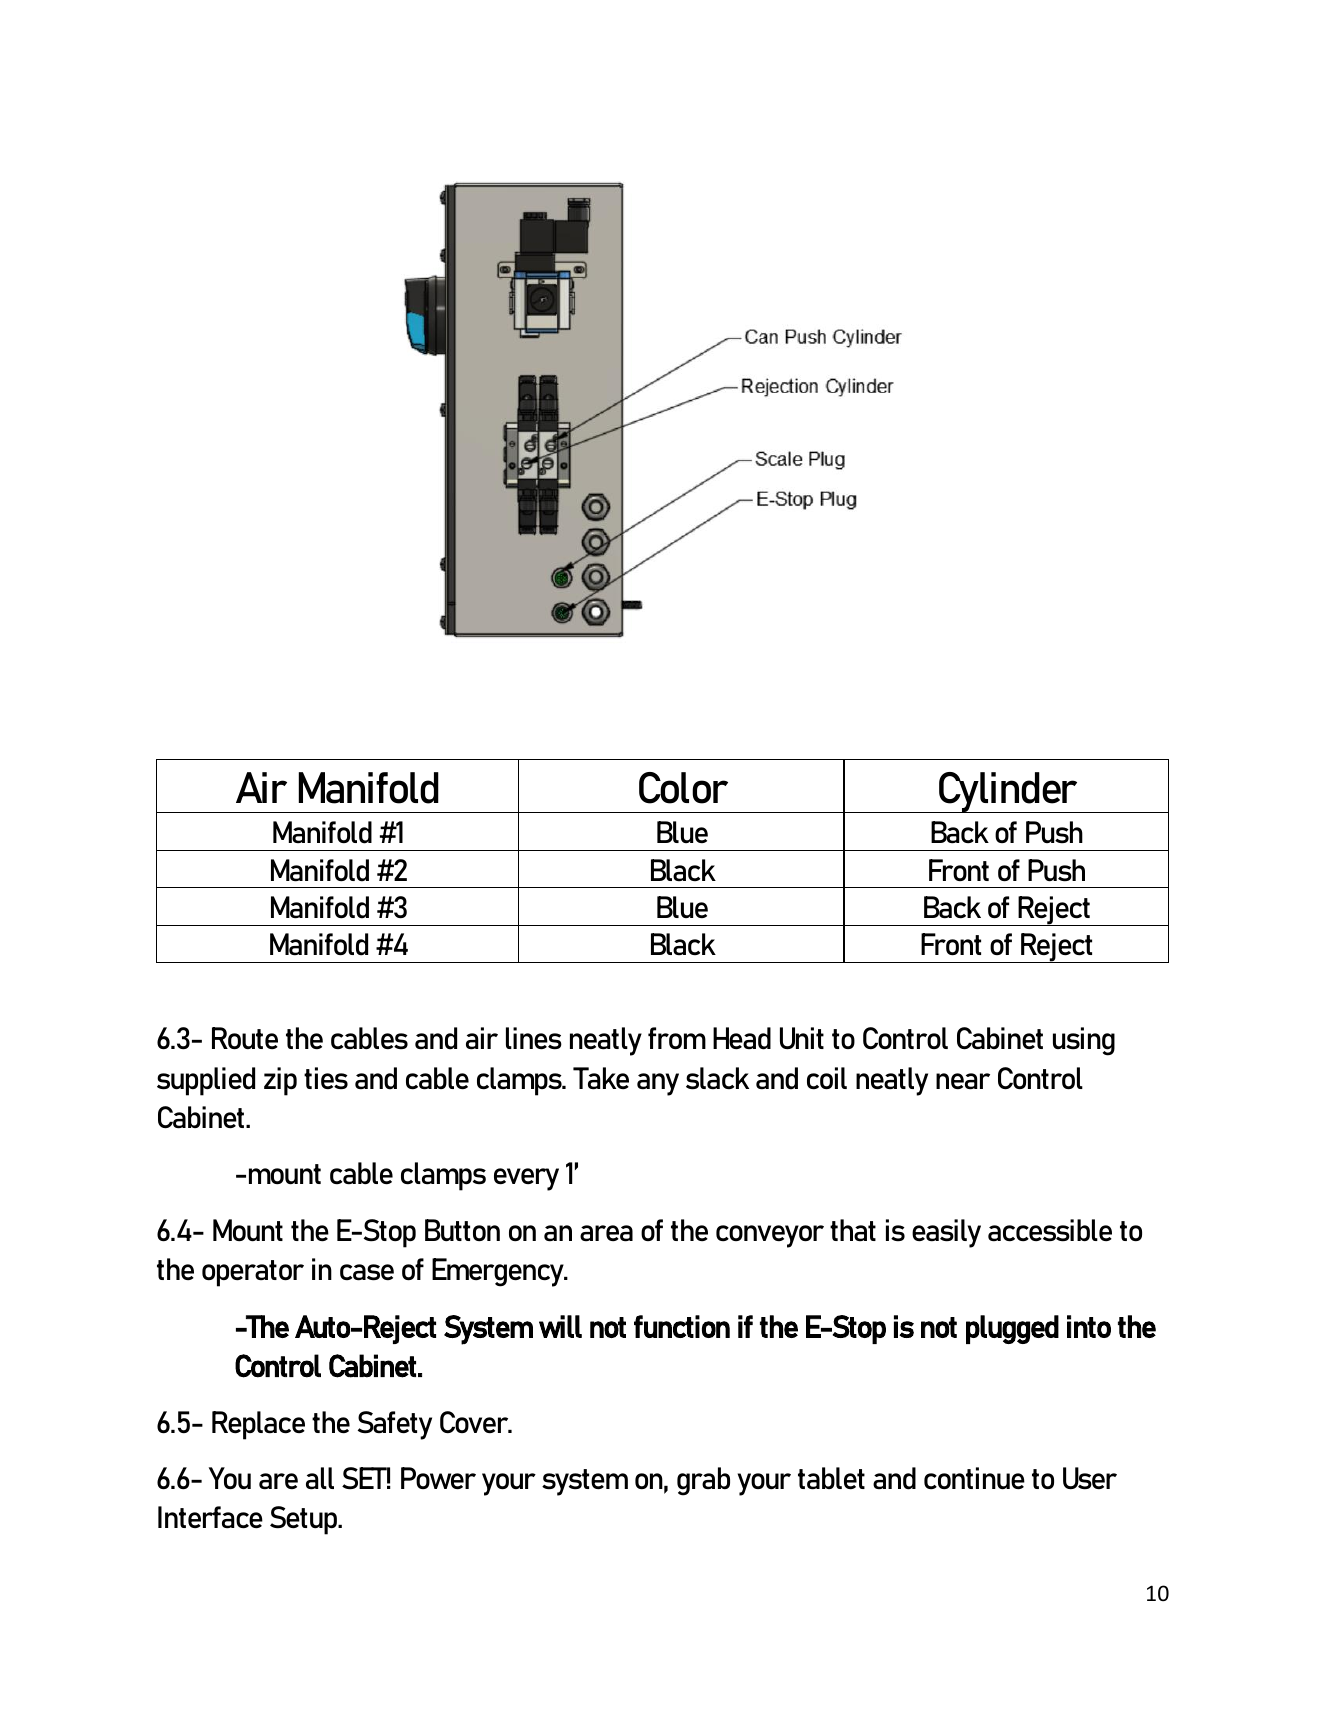  Describe the element at coordinates (320, 1478) in the screenshot. I see `all` at that location.
